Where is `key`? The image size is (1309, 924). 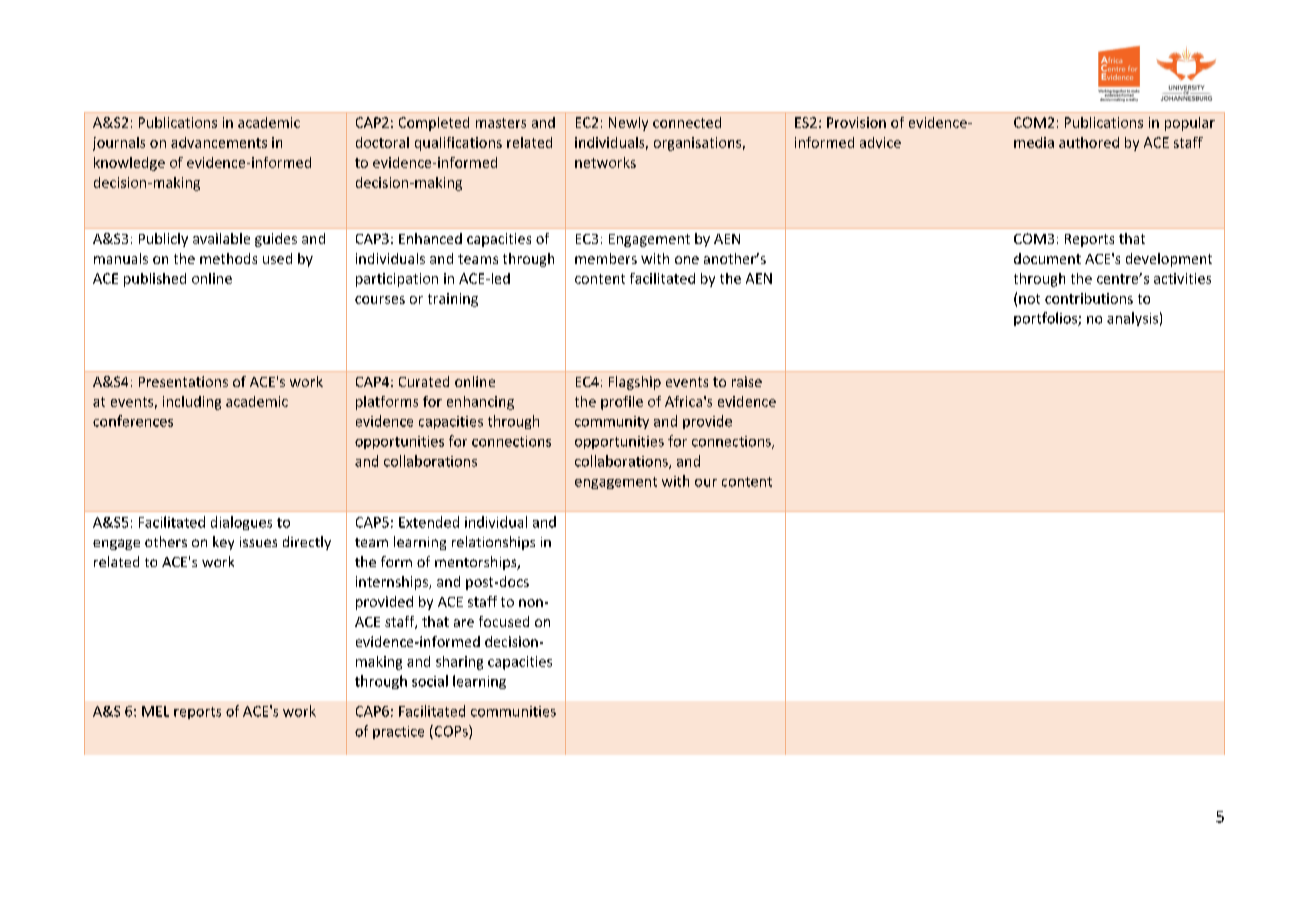 key is located at coordinates (223, 543).
